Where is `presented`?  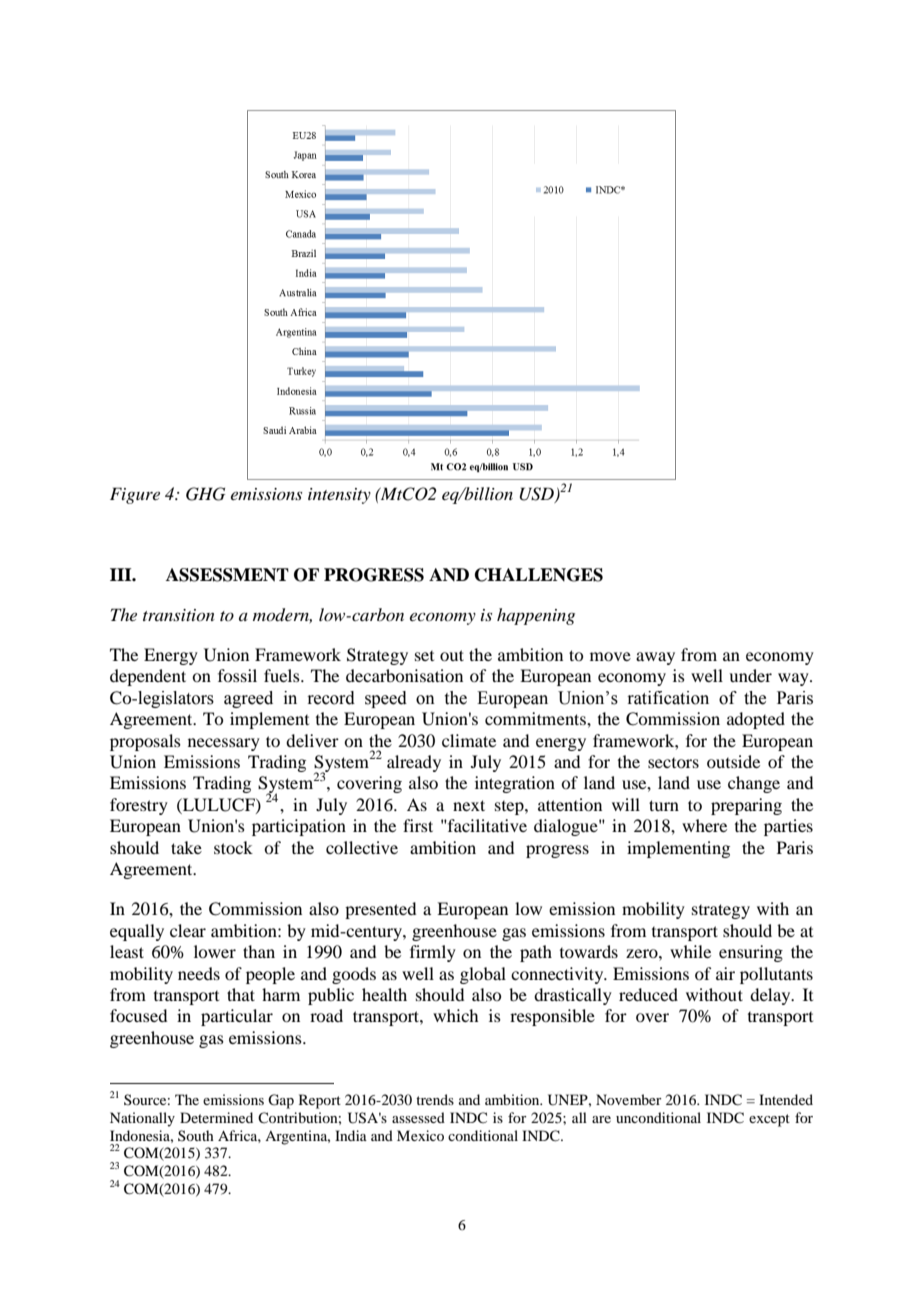
presented is located at coordinates (380, 910).
